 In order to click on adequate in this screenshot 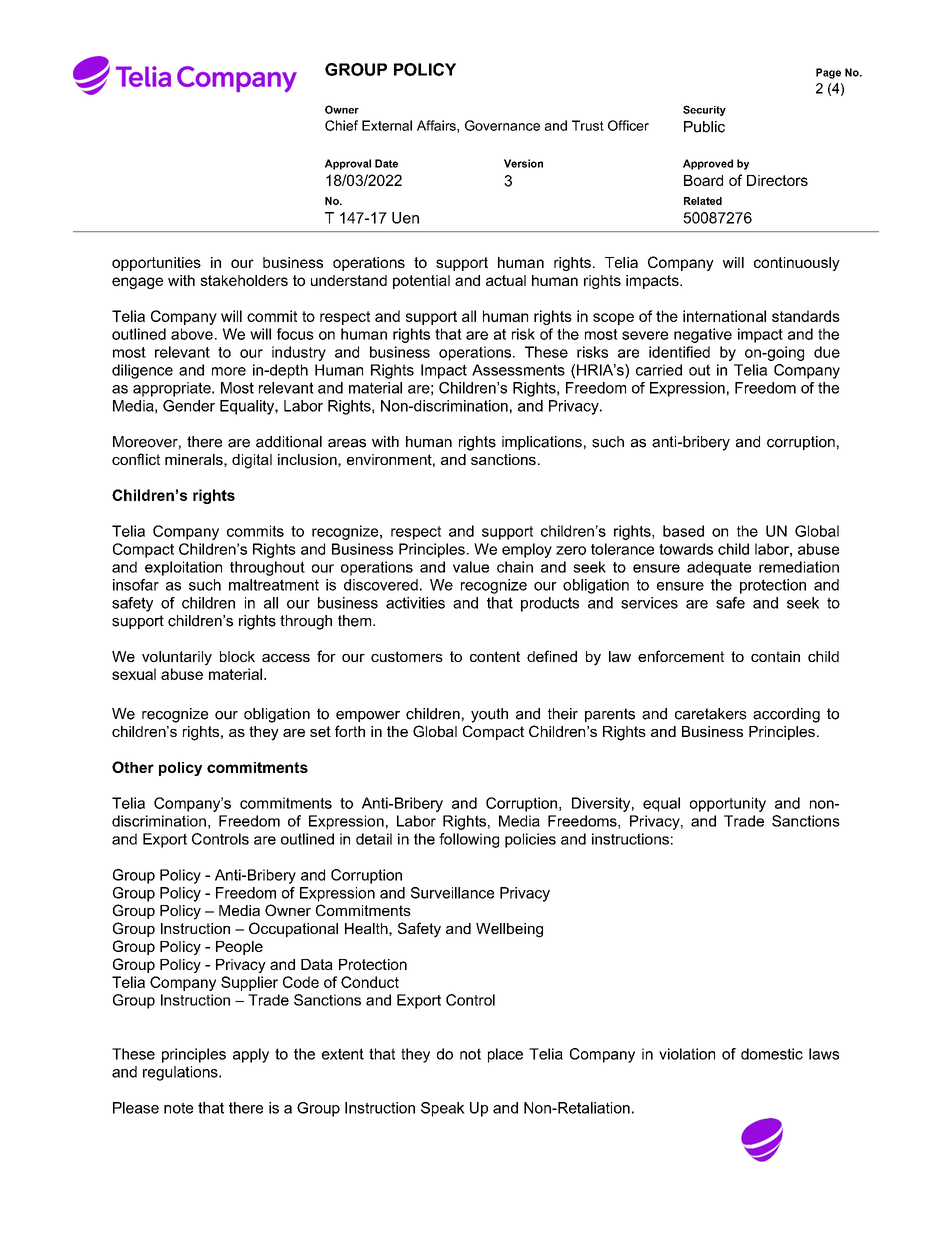, I will do `click(719, 568)`.
